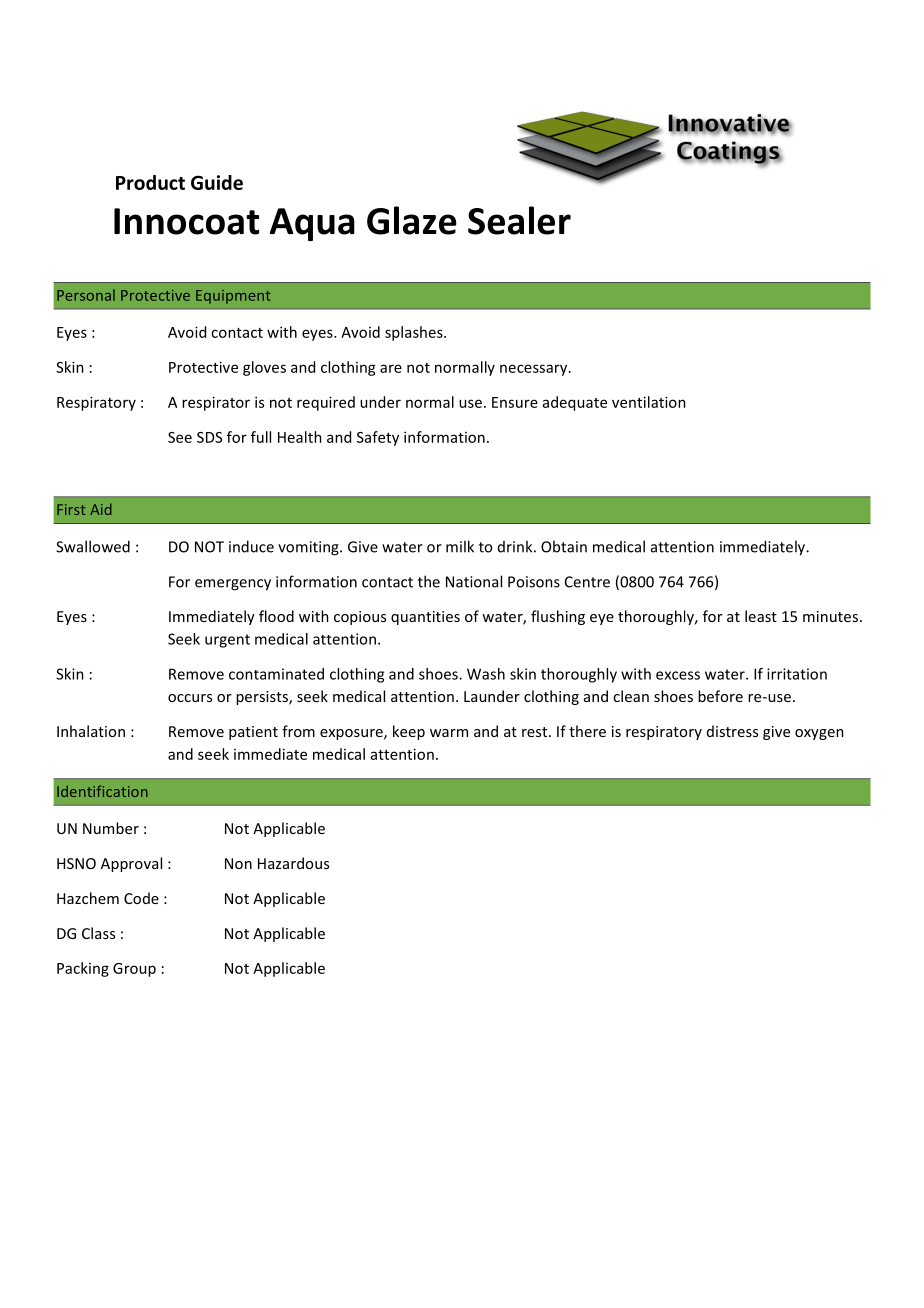 This page has height=1308, width=924. I want to click on Sealer, so click(519, 220).
